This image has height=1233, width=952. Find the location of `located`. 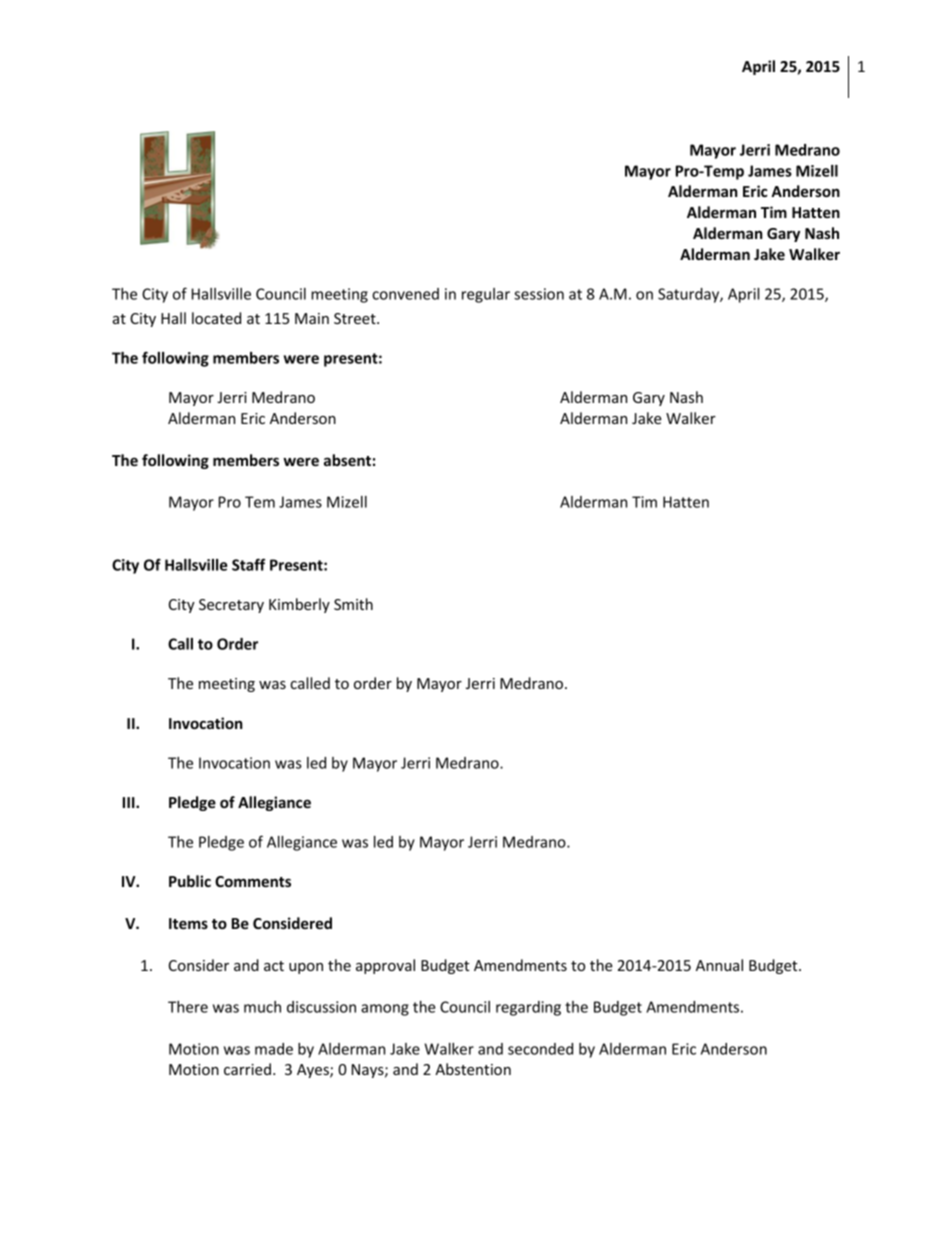

located is located at coordinates (216, 318).
